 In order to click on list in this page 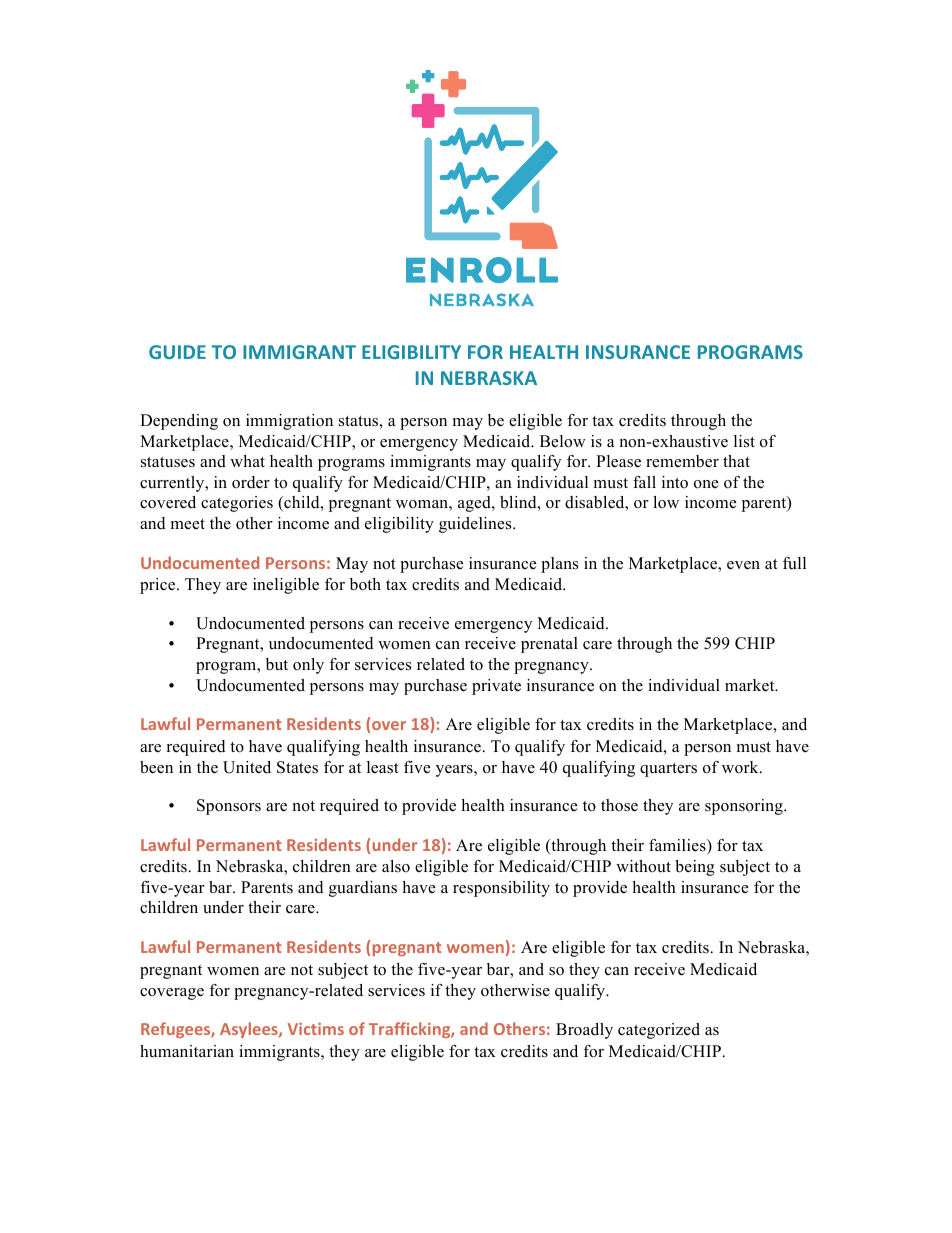, I will do `click(744, 441)`.
